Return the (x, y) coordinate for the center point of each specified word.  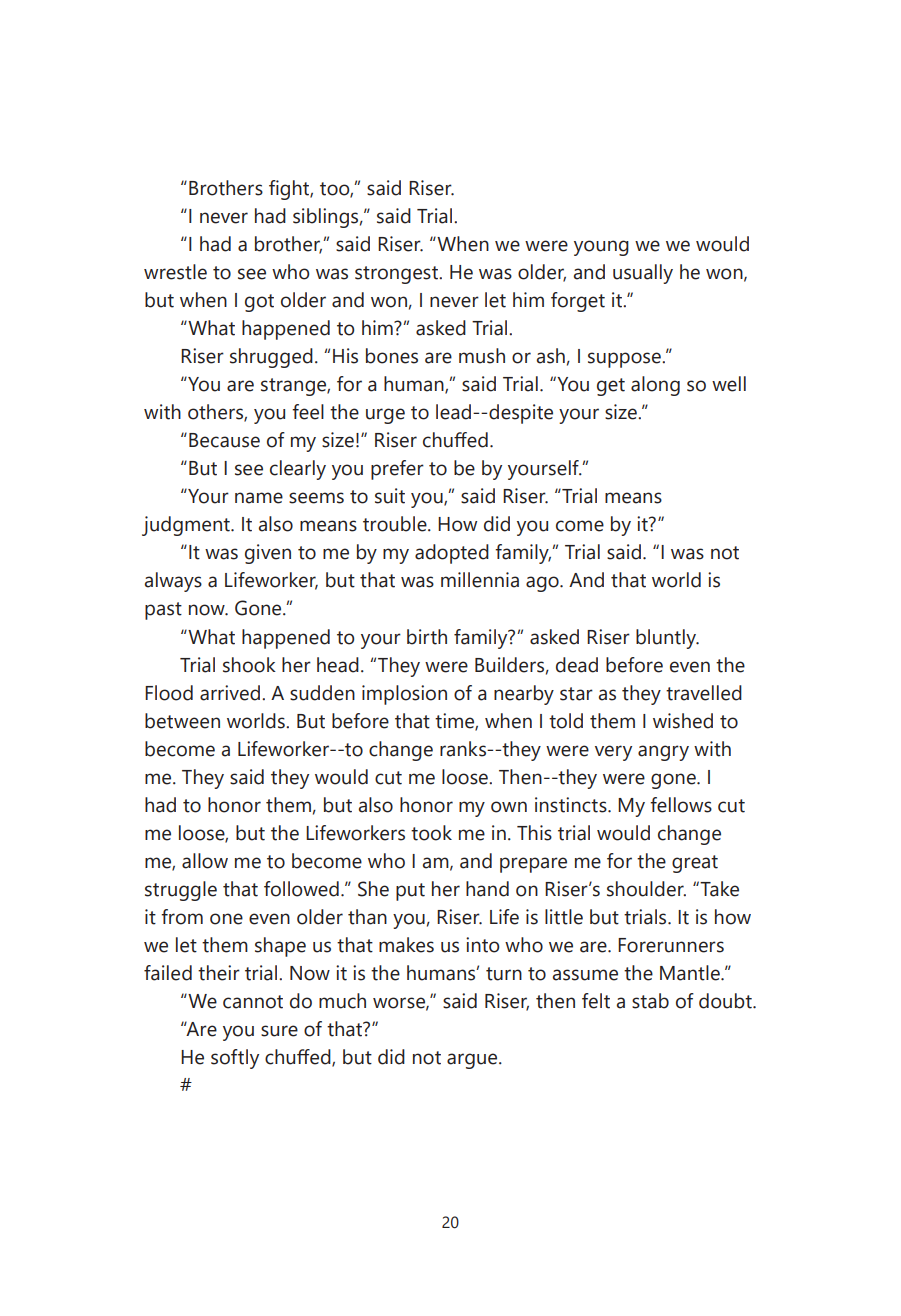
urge (385, 416)
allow (205, 861)
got (259, 303)
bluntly (667, 639)
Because (224, 440)
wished (683, 721)
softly (235, 1059)
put (410, 892)
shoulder (646, 889)
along (655, 386)
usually (643, 274)
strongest (397, 275)
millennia (480, 580)
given (268, 554)
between (182, 721)
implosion (404, 695)
